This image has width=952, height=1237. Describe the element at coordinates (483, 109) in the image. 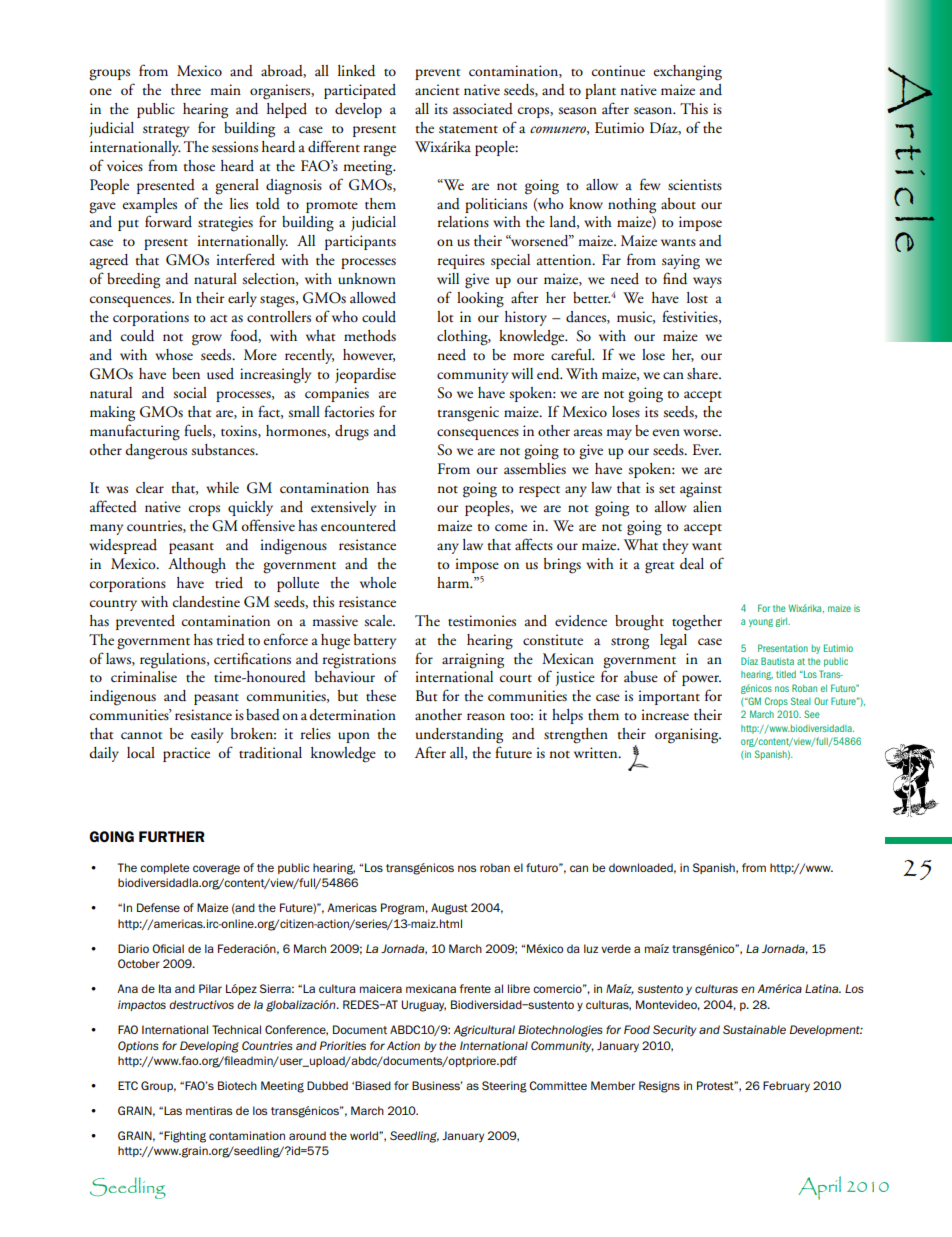

I see `associated` at that location.
